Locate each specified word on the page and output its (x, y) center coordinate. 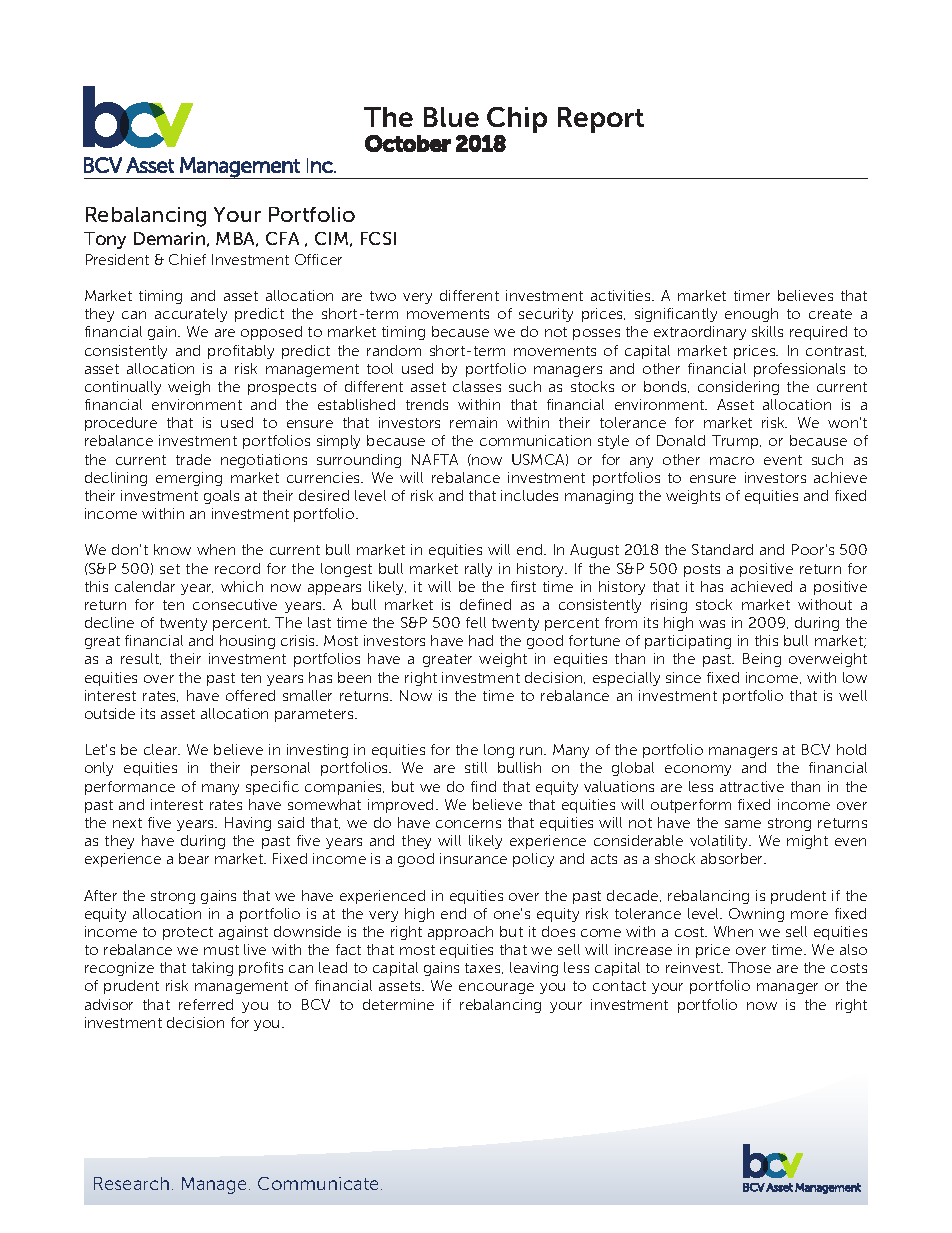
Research (131, 1183)
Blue (451, 117)
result (141, 659)
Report (601, 120)
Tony (105, 240)
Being (762, 660)
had (481, 640)
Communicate (318, 1183)
